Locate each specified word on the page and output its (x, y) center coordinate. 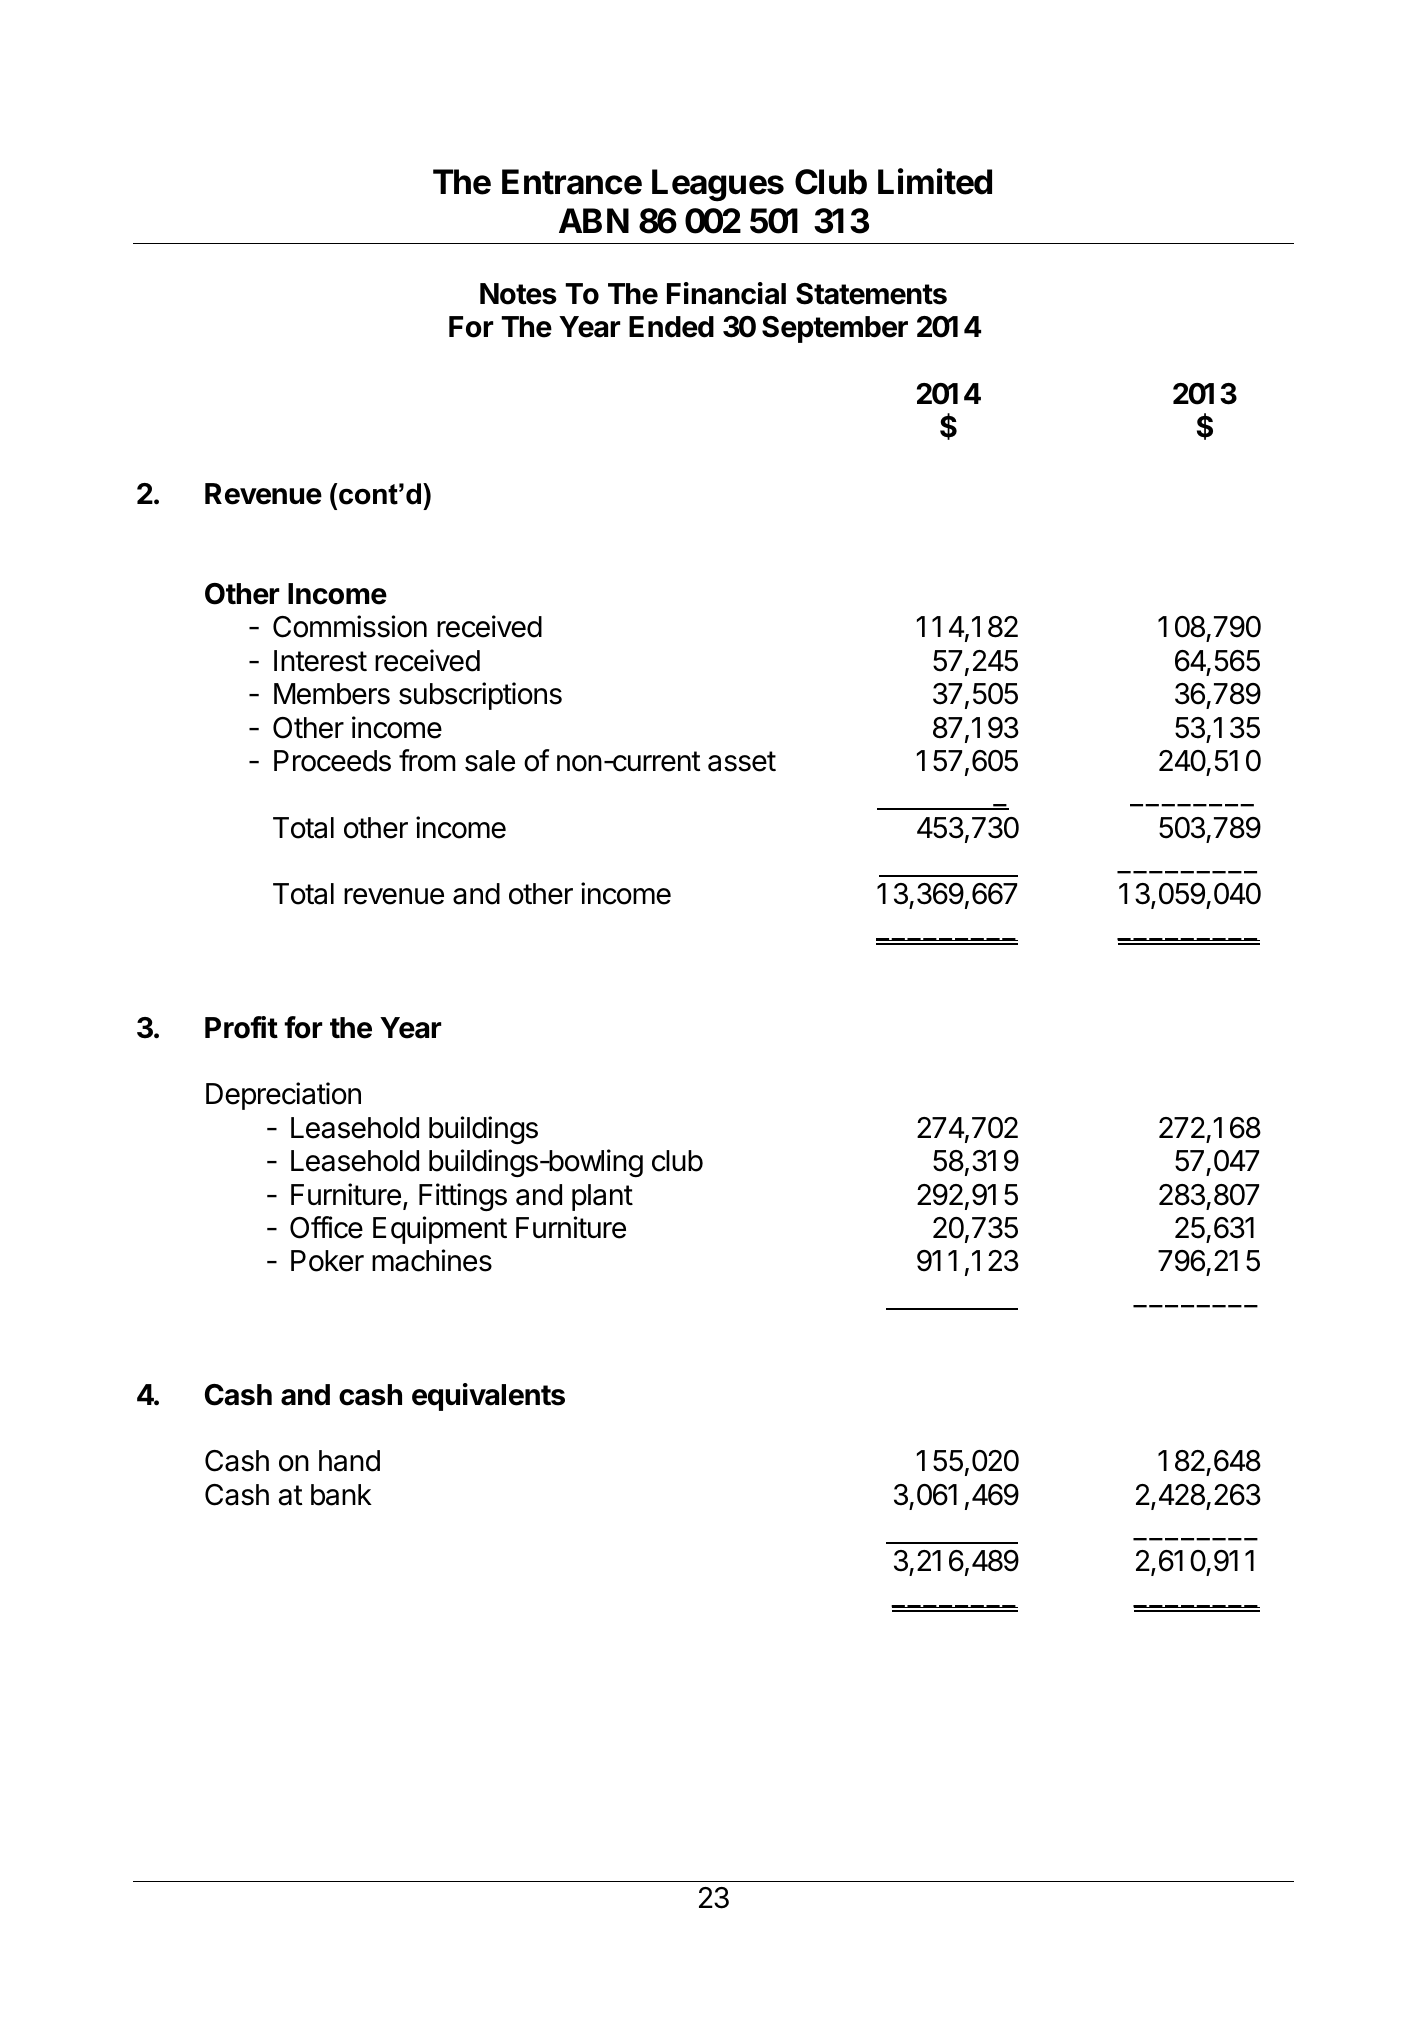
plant (602, 1197)
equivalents (488, 1397)
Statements (871, 294)
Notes (518, 294)
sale (490, 761)
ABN (594, 220)
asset (742, 761)
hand (349, 1461)
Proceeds (332, 761)
